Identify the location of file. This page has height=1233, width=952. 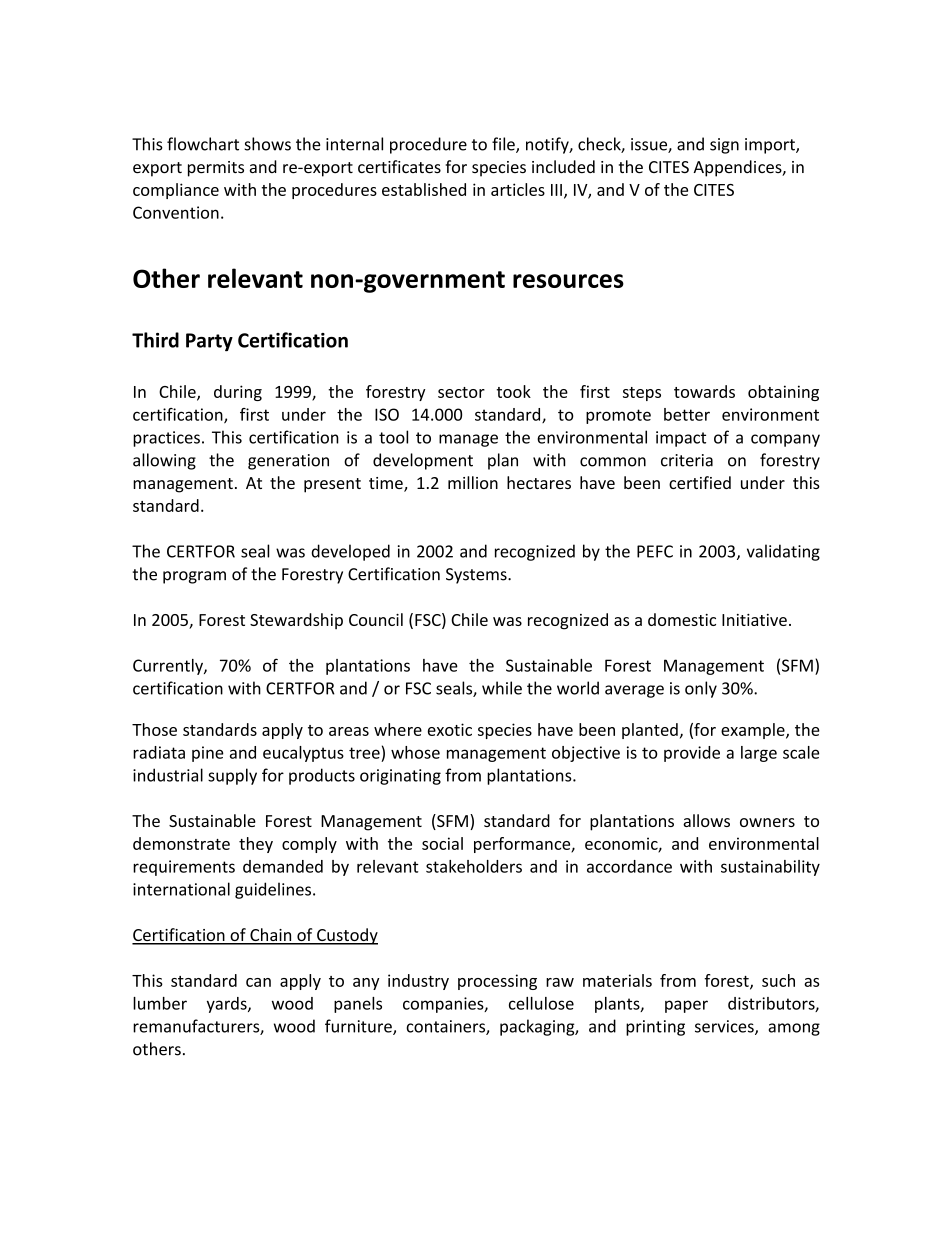
(504, 145).
